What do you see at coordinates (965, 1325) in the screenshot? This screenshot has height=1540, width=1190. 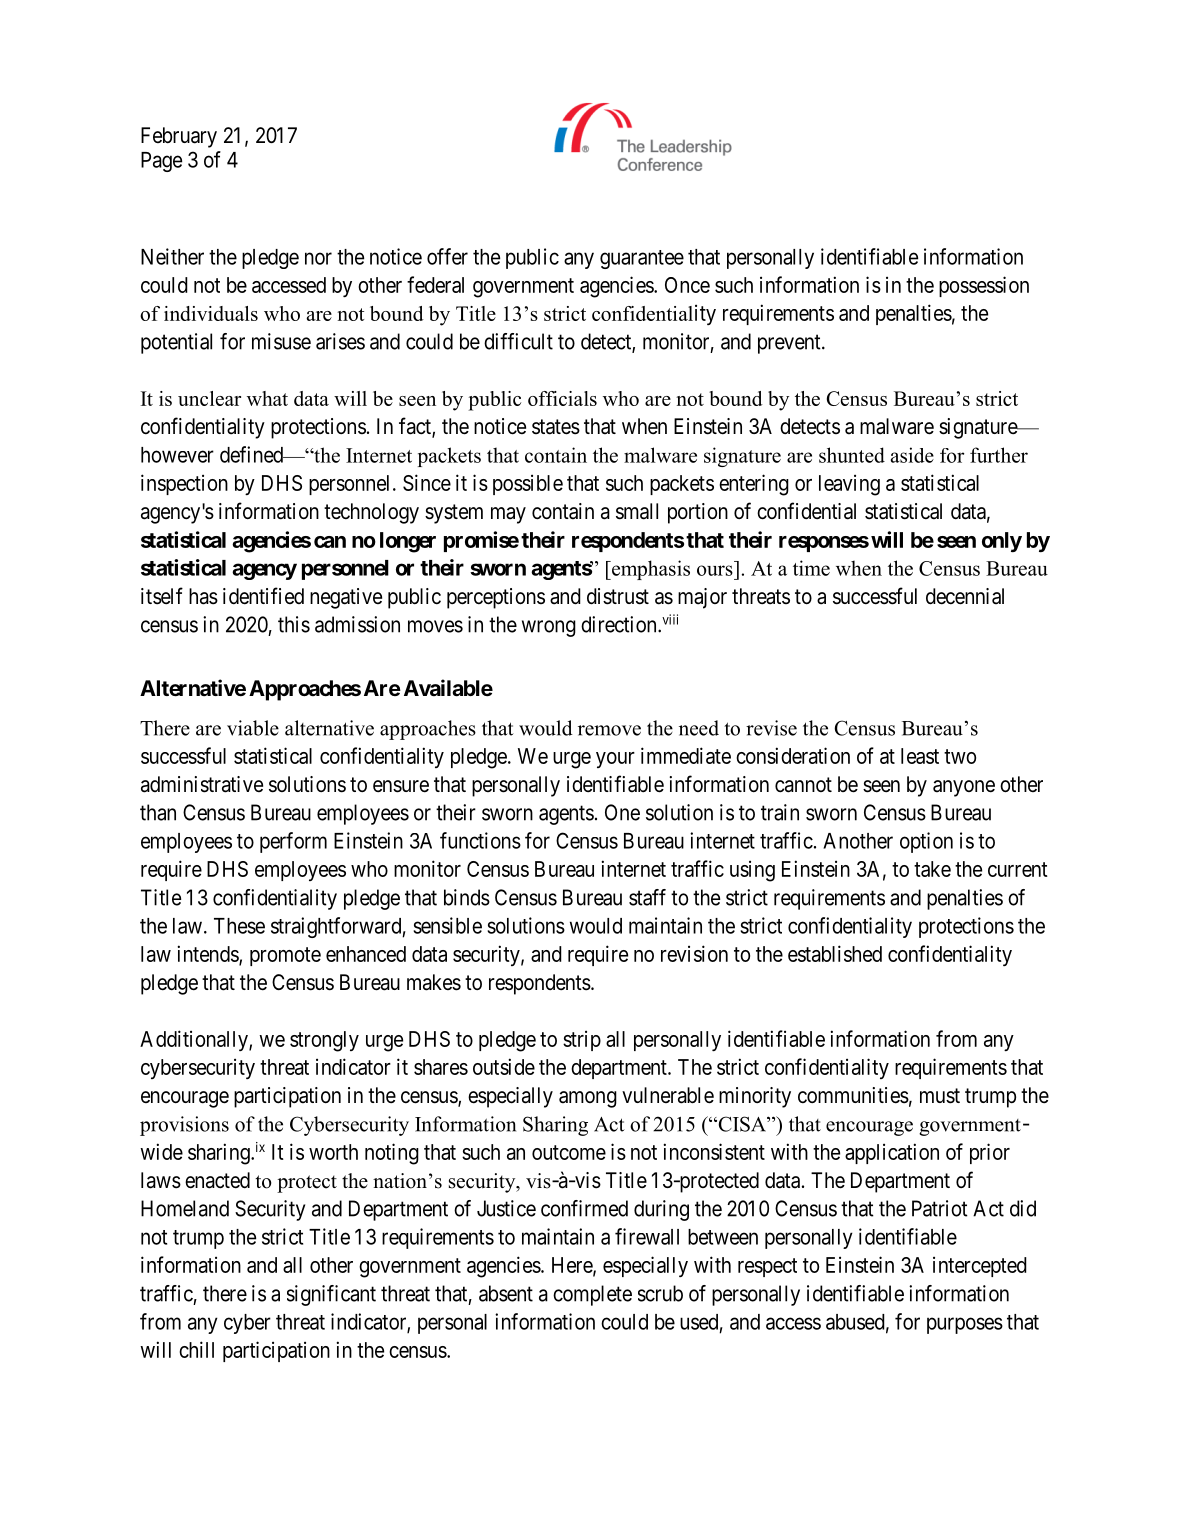 I see `purposes` at bounding box center [965, 1325].
